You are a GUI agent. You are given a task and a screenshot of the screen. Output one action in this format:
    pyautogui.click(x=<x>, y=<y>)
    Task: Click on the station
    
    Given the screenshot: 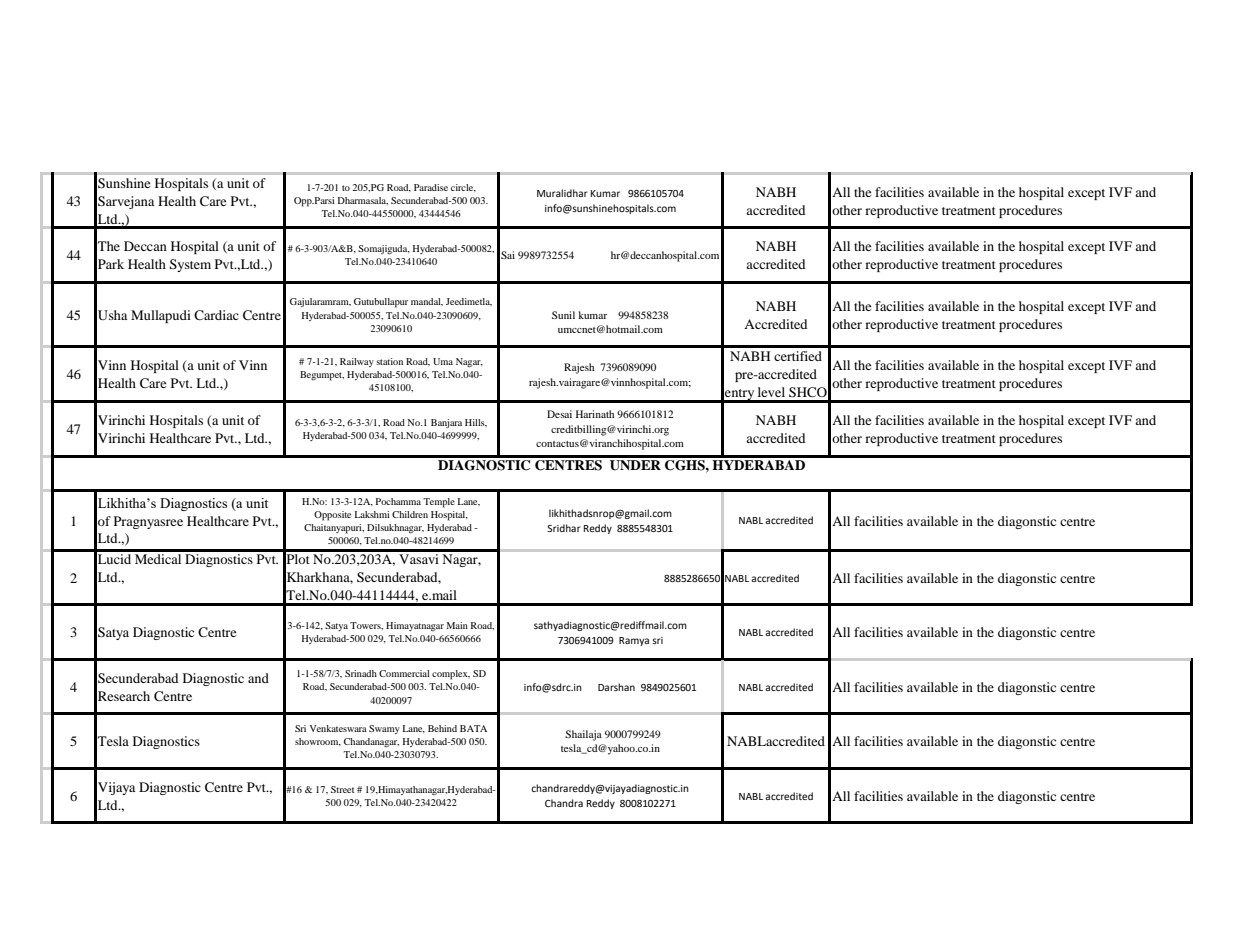 What is the action you would take?
    pyautogui.click(x=389, y=361)
